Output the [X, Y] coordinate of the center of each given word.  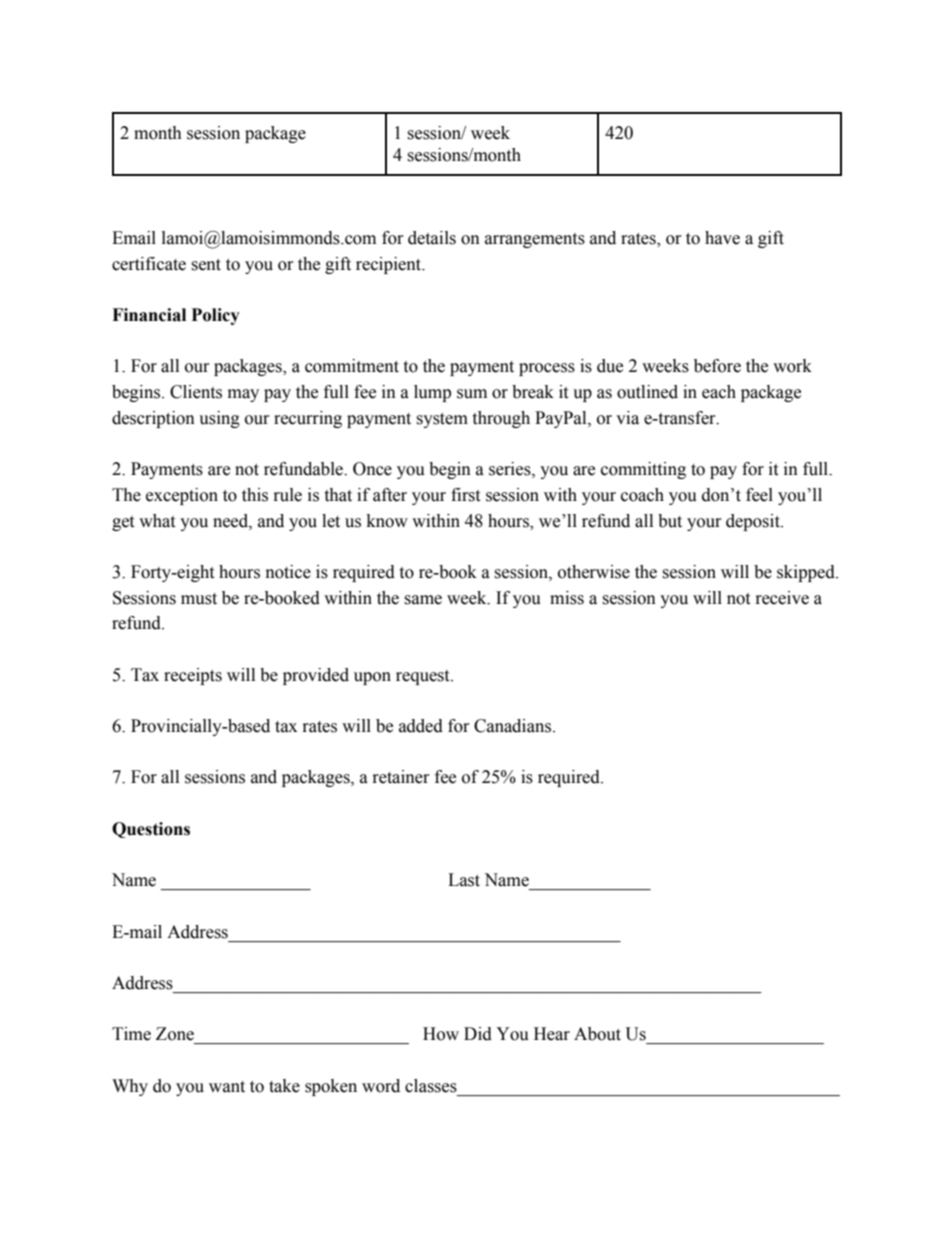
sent [206, 265]
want [227, 1087]
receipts [193, 676]
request [424, 677]
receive [782, 598]
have [722, 238]
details [432, 238]
